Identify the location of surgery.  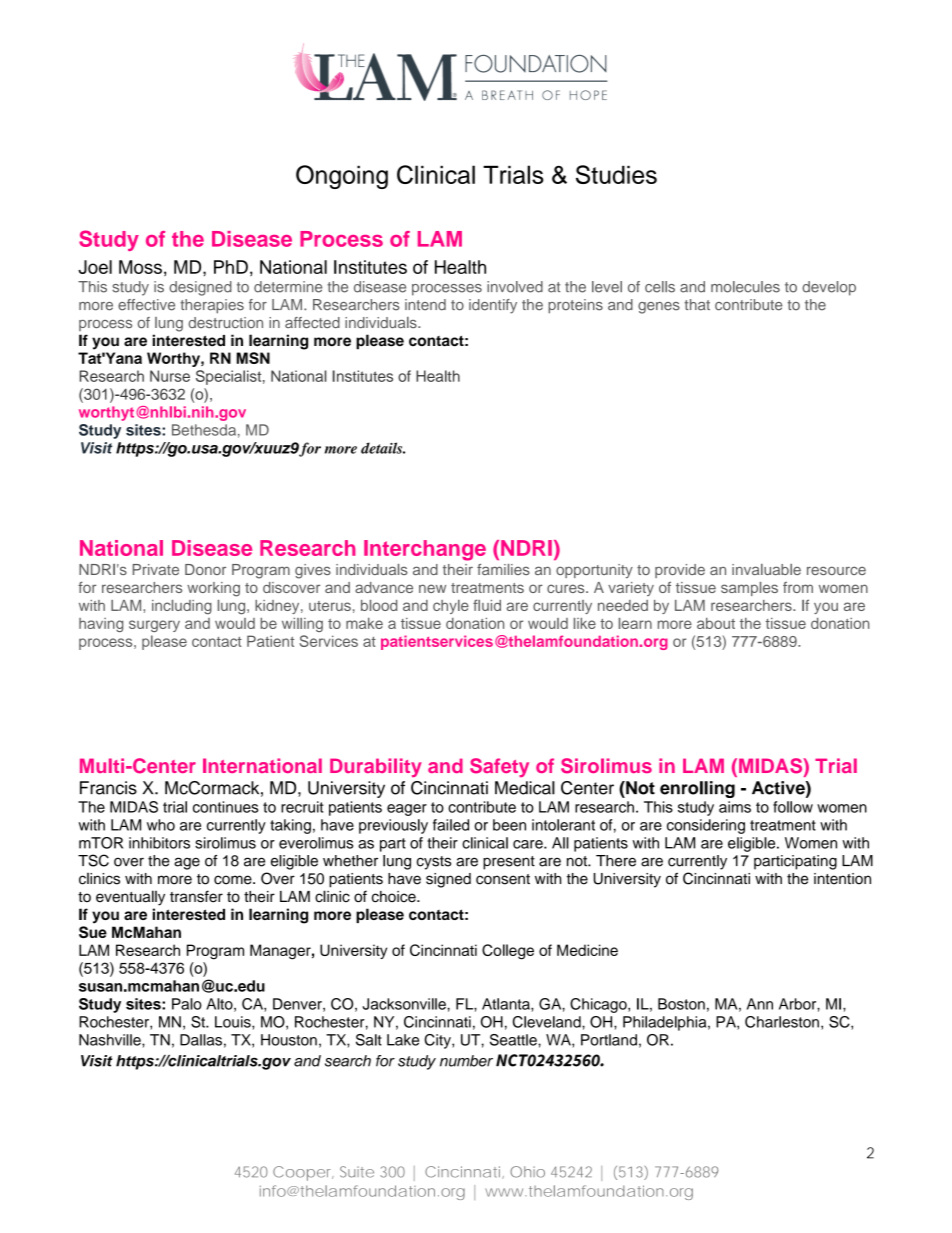
(154, 626).
